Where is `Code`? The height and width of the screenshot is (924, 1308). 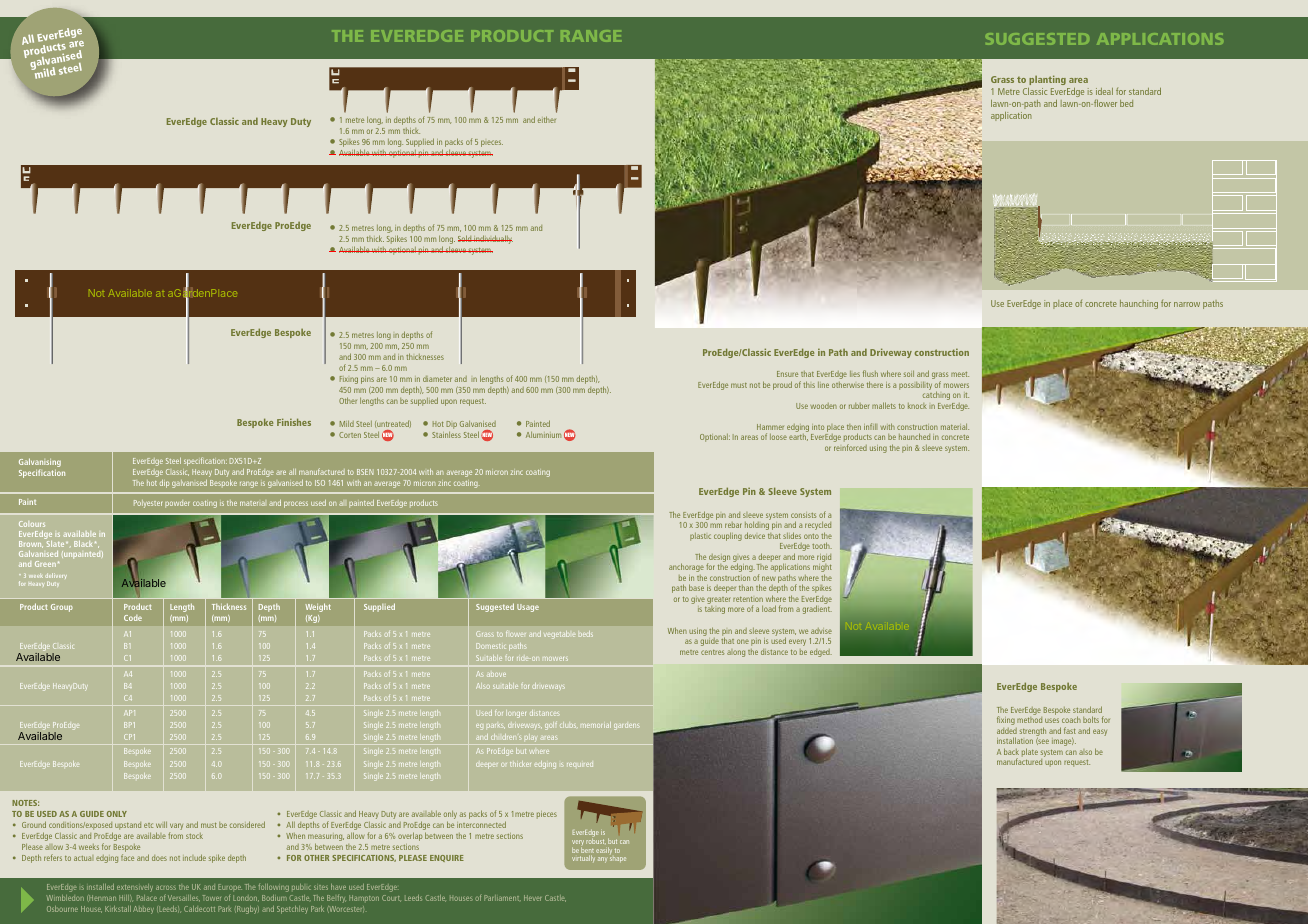
Code is located at coordinates (133, 618).
